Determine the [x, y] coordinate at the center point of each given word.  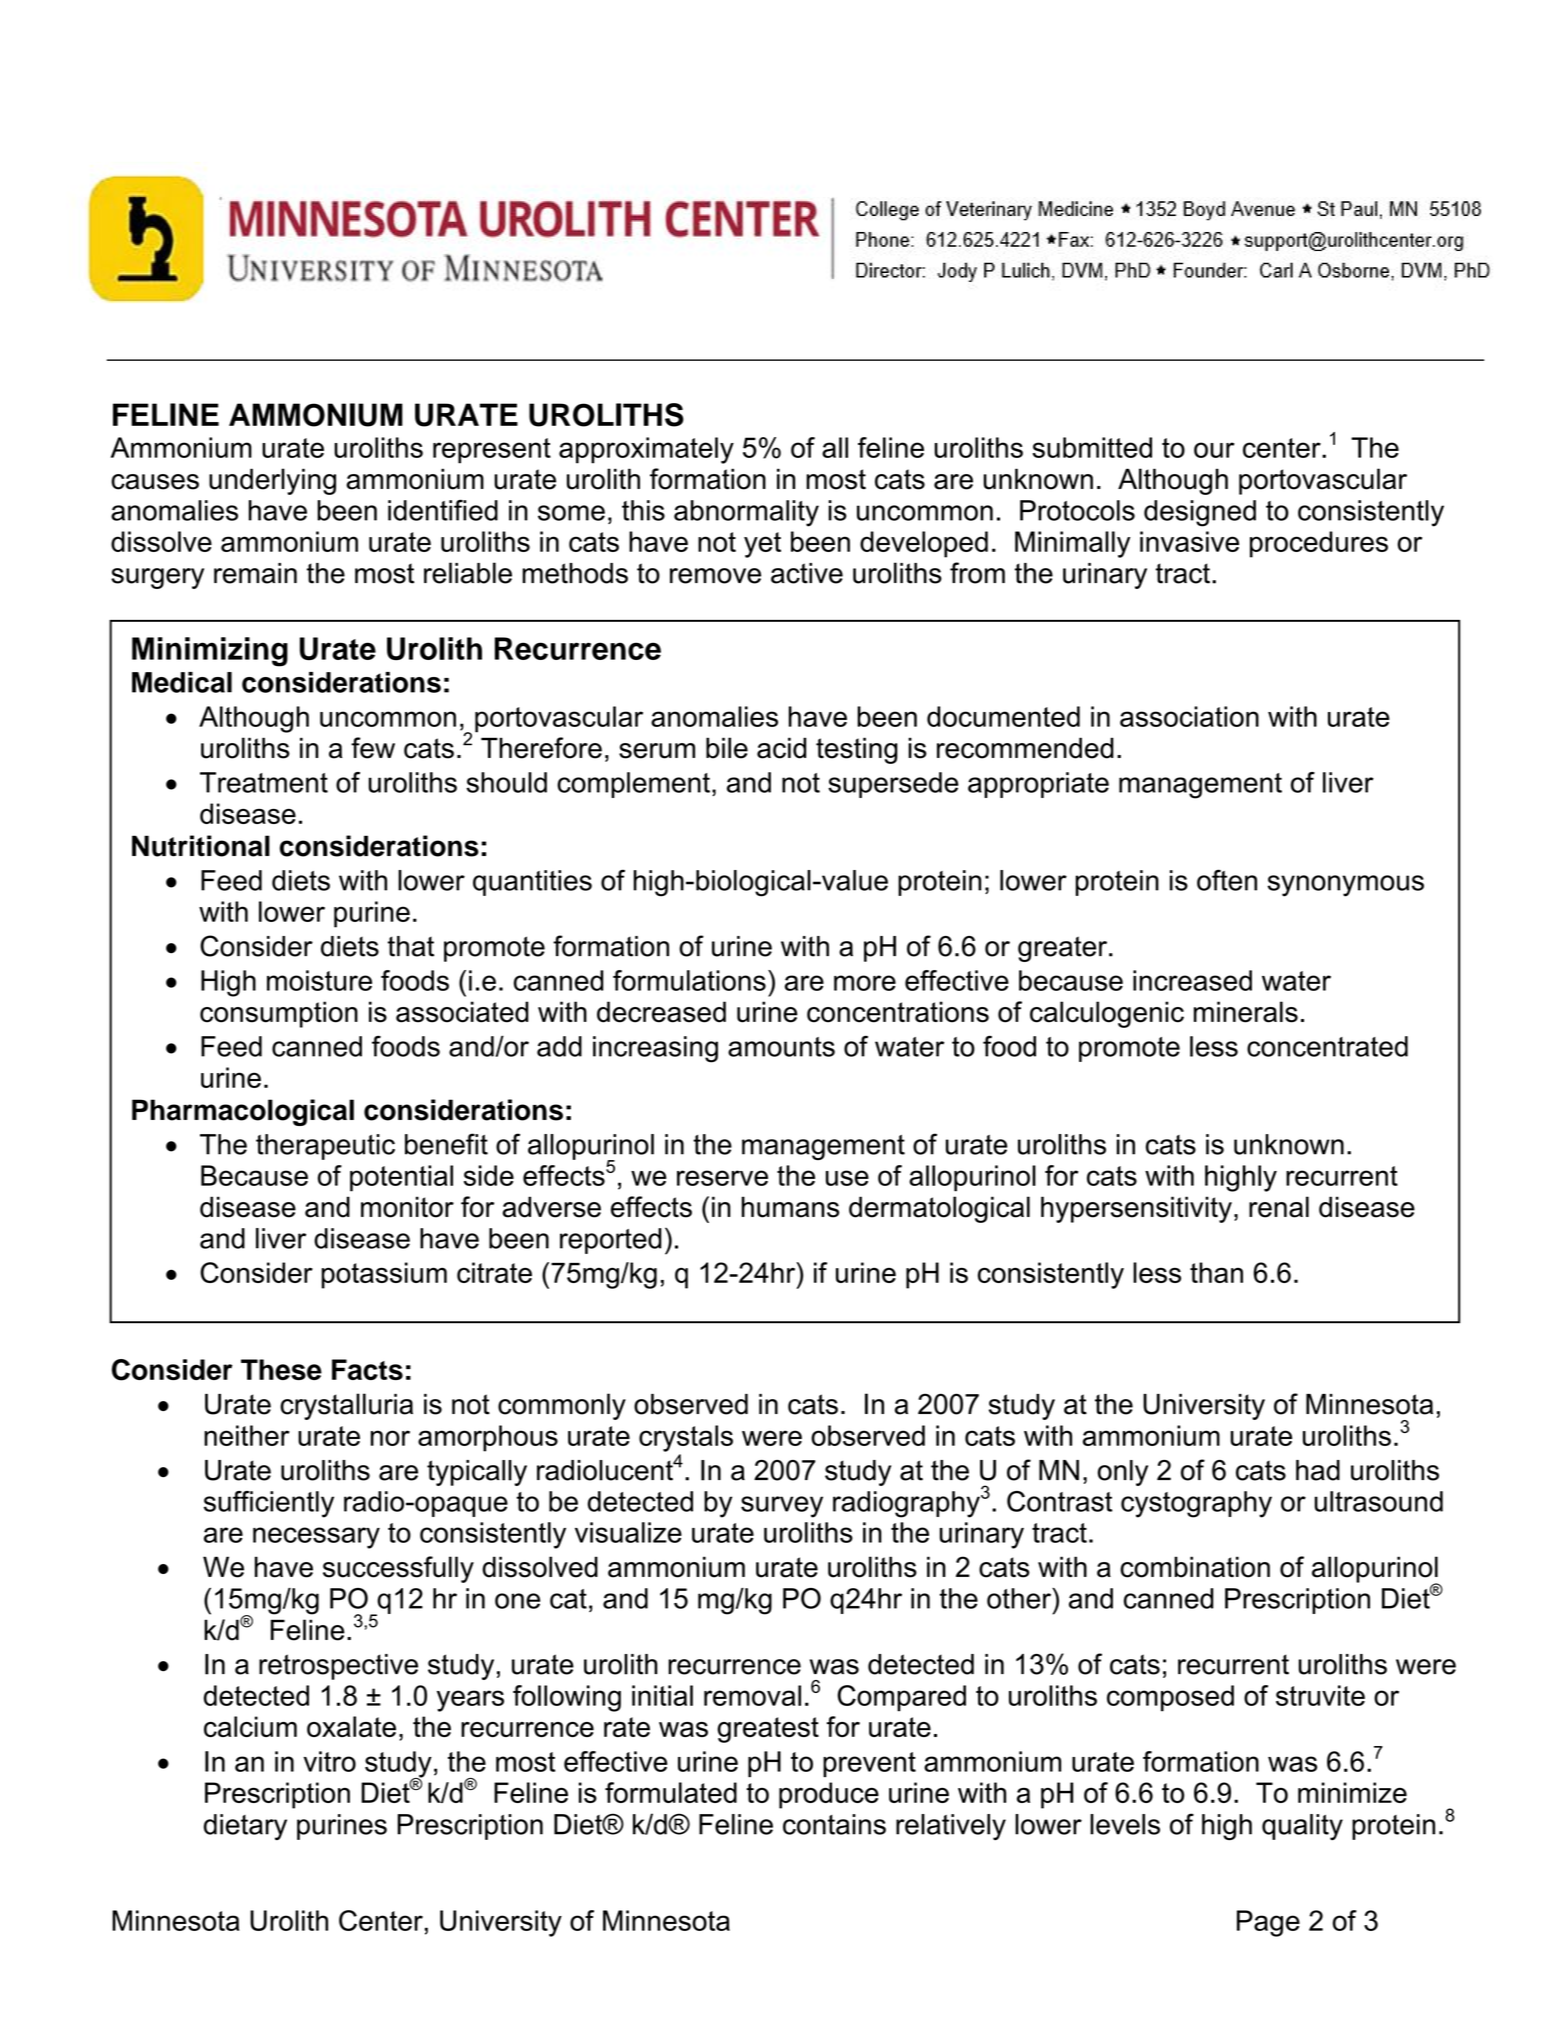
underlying [272, 481]
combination [1195, 1567]
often [1227, 880]
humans [790, 1207]
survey [782, 1507]
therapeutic [325, 1147]
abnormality [746, 513]
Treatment [264, 782]
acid [781, 748]
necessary [316, 1538]
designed [1200, 513]
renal [1279, 1207]
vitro [329, 1761]
